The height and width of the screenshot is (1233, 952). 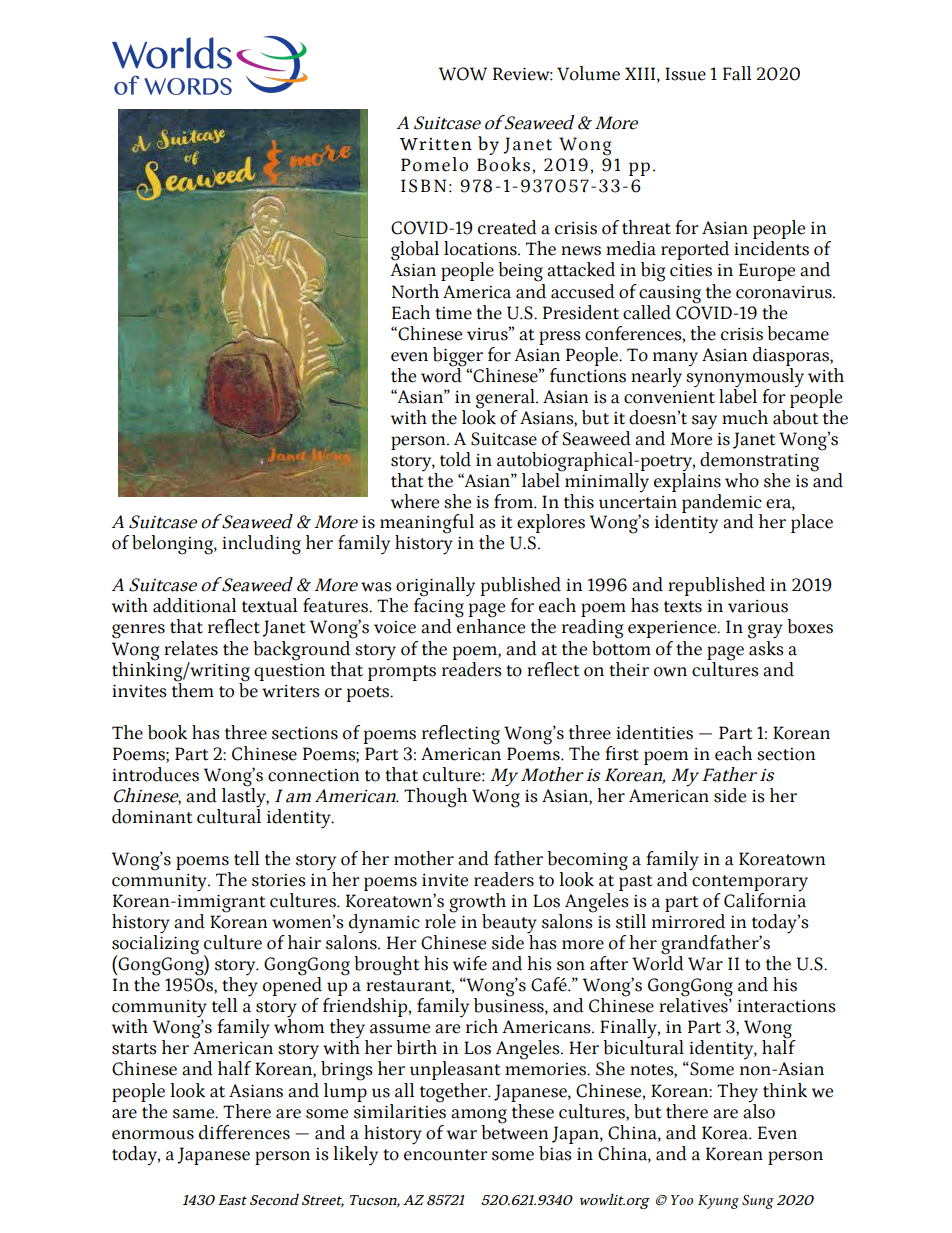 I want to click on Written, so click(x=436, y=144).
